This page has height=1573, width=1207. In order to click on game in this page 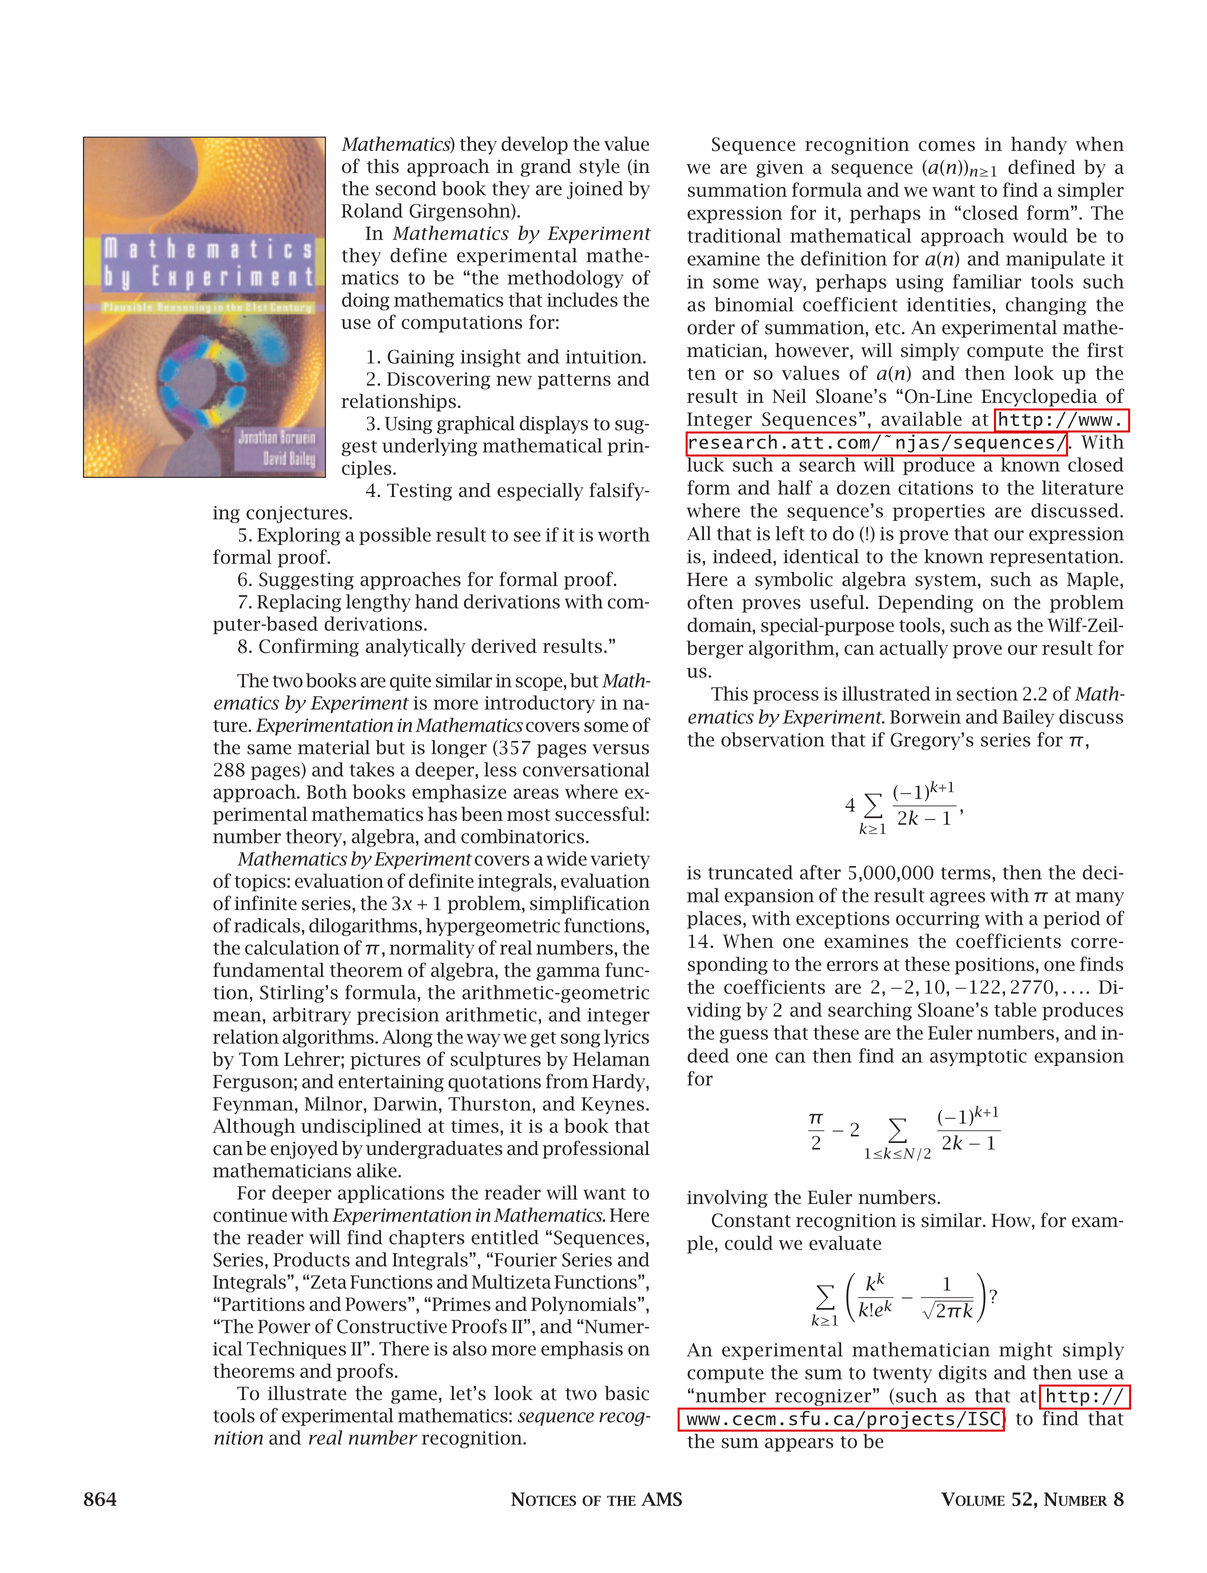, I will do `click(414, 1397)`.
